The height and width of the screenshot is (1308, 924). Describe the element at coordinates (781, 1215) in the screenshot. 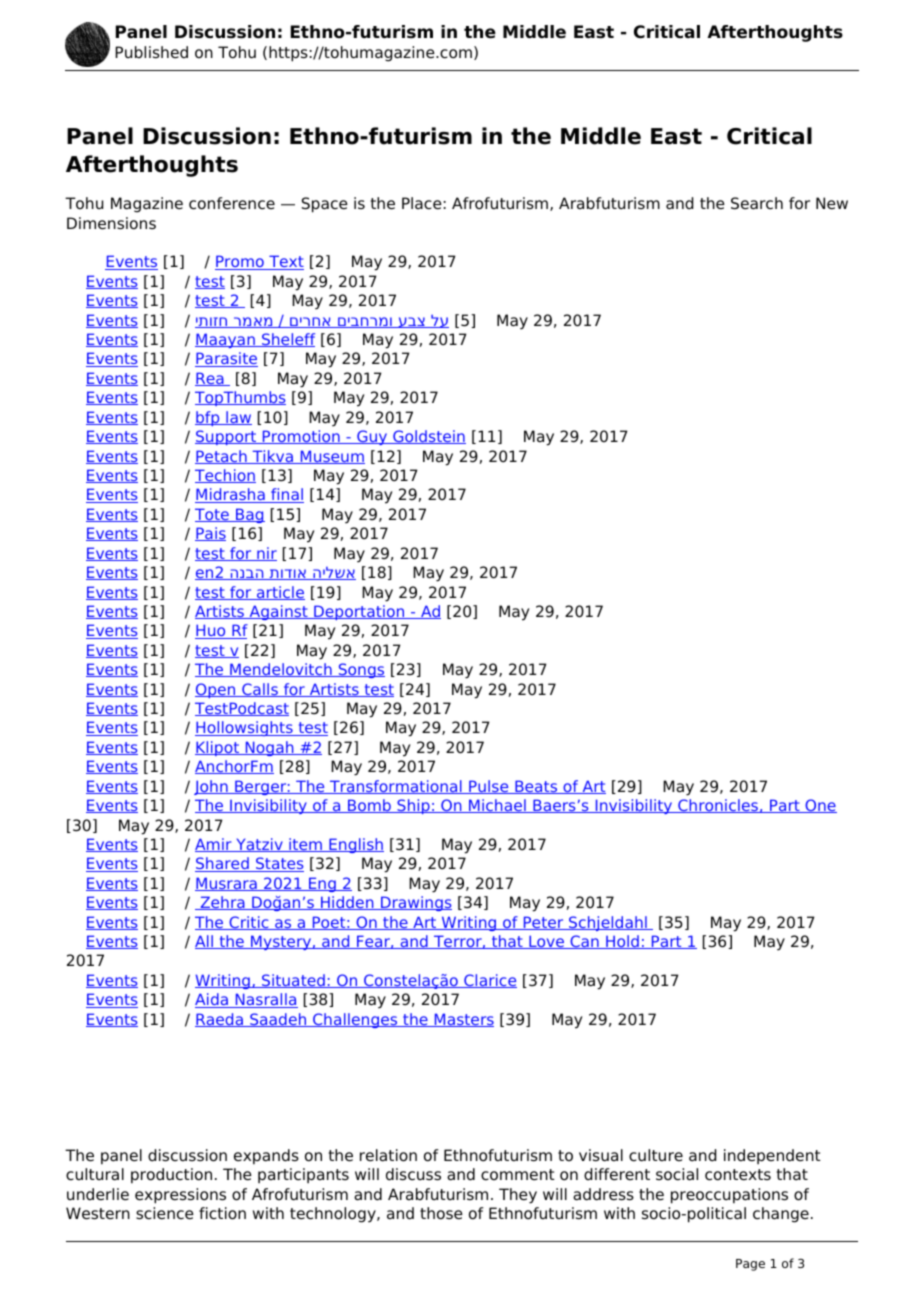

I see `change` at that location.
